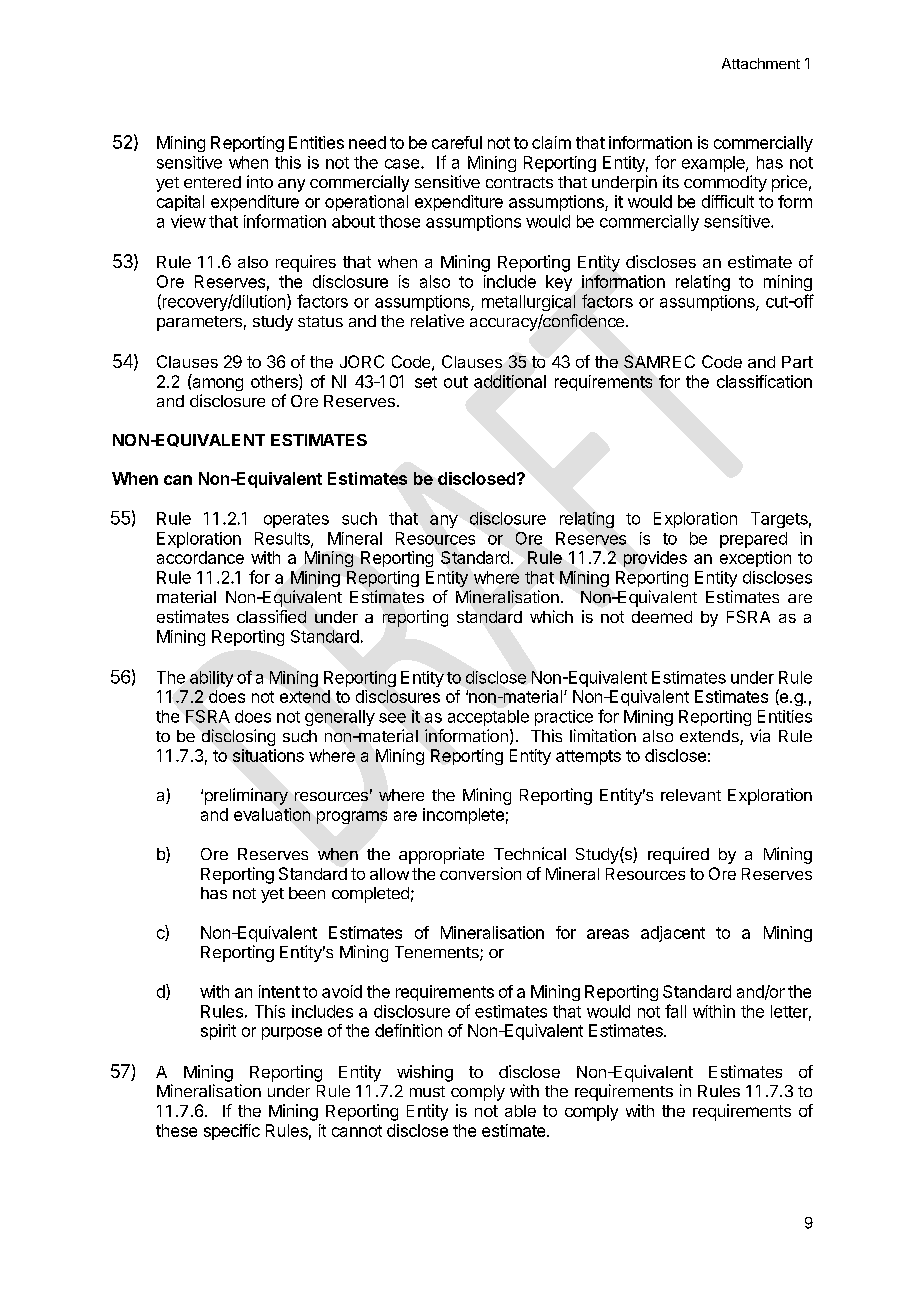 The width and height of the document is (924, 1308). What do you see at coordinates (260, 181) in the document?
I see `into` at bounding box center [260, 181].
